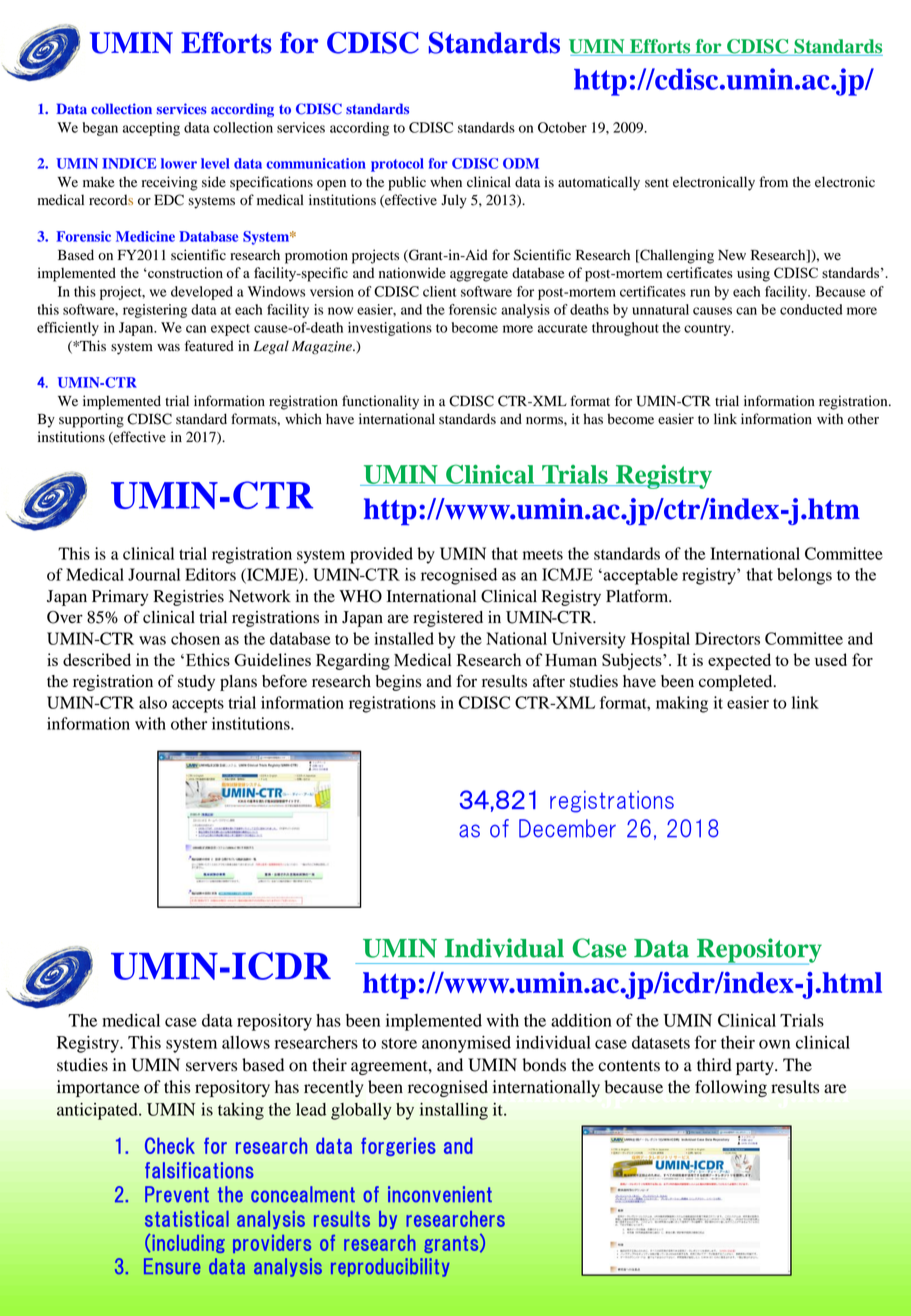  What do you see at coordinates (737, 683) in the screenshot?
I see `completed` at bounding box center [737, 683].
